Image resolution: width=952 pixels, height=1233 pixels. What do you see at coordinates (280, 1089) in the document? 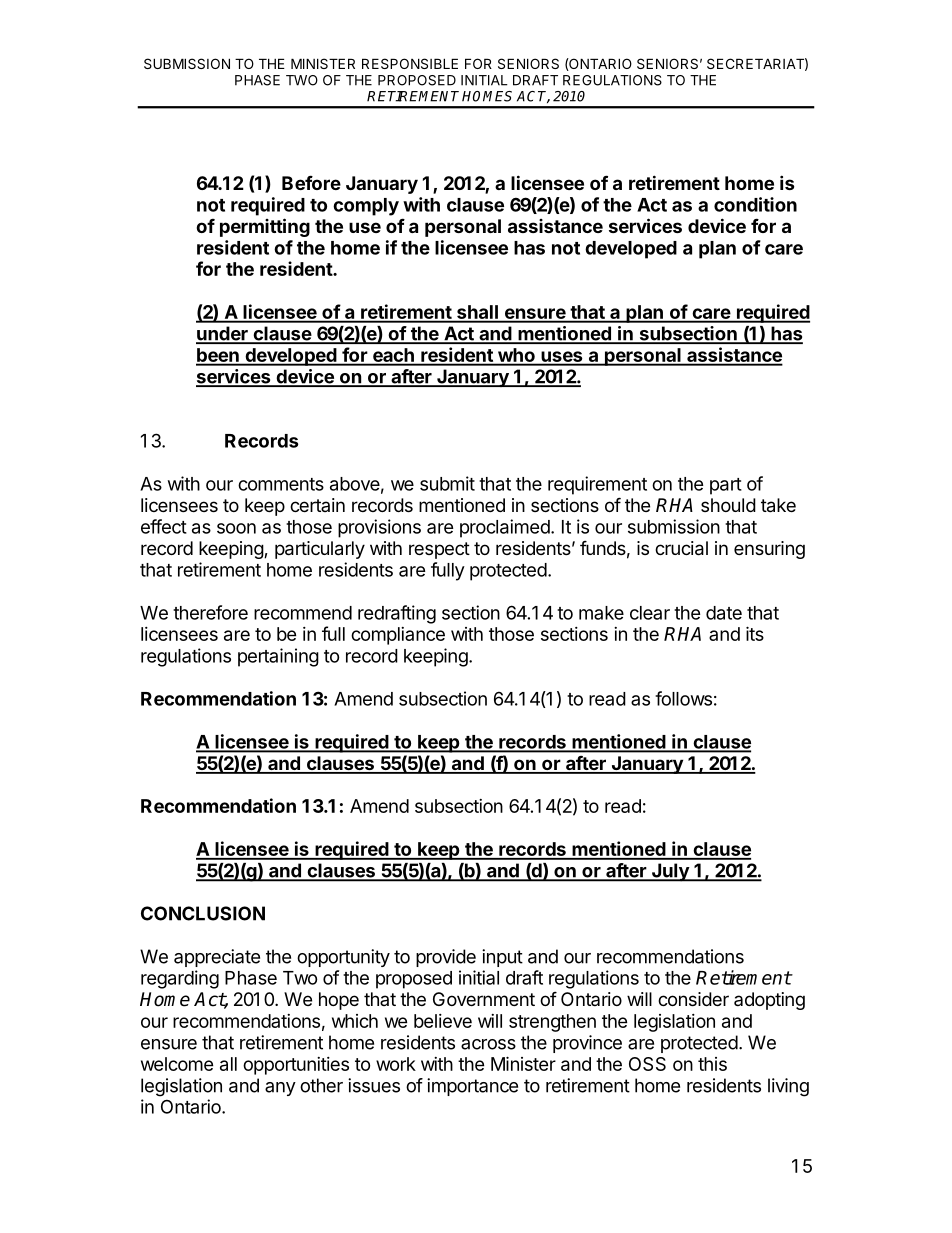
I see `any` at bounding box center [280, 1089].
